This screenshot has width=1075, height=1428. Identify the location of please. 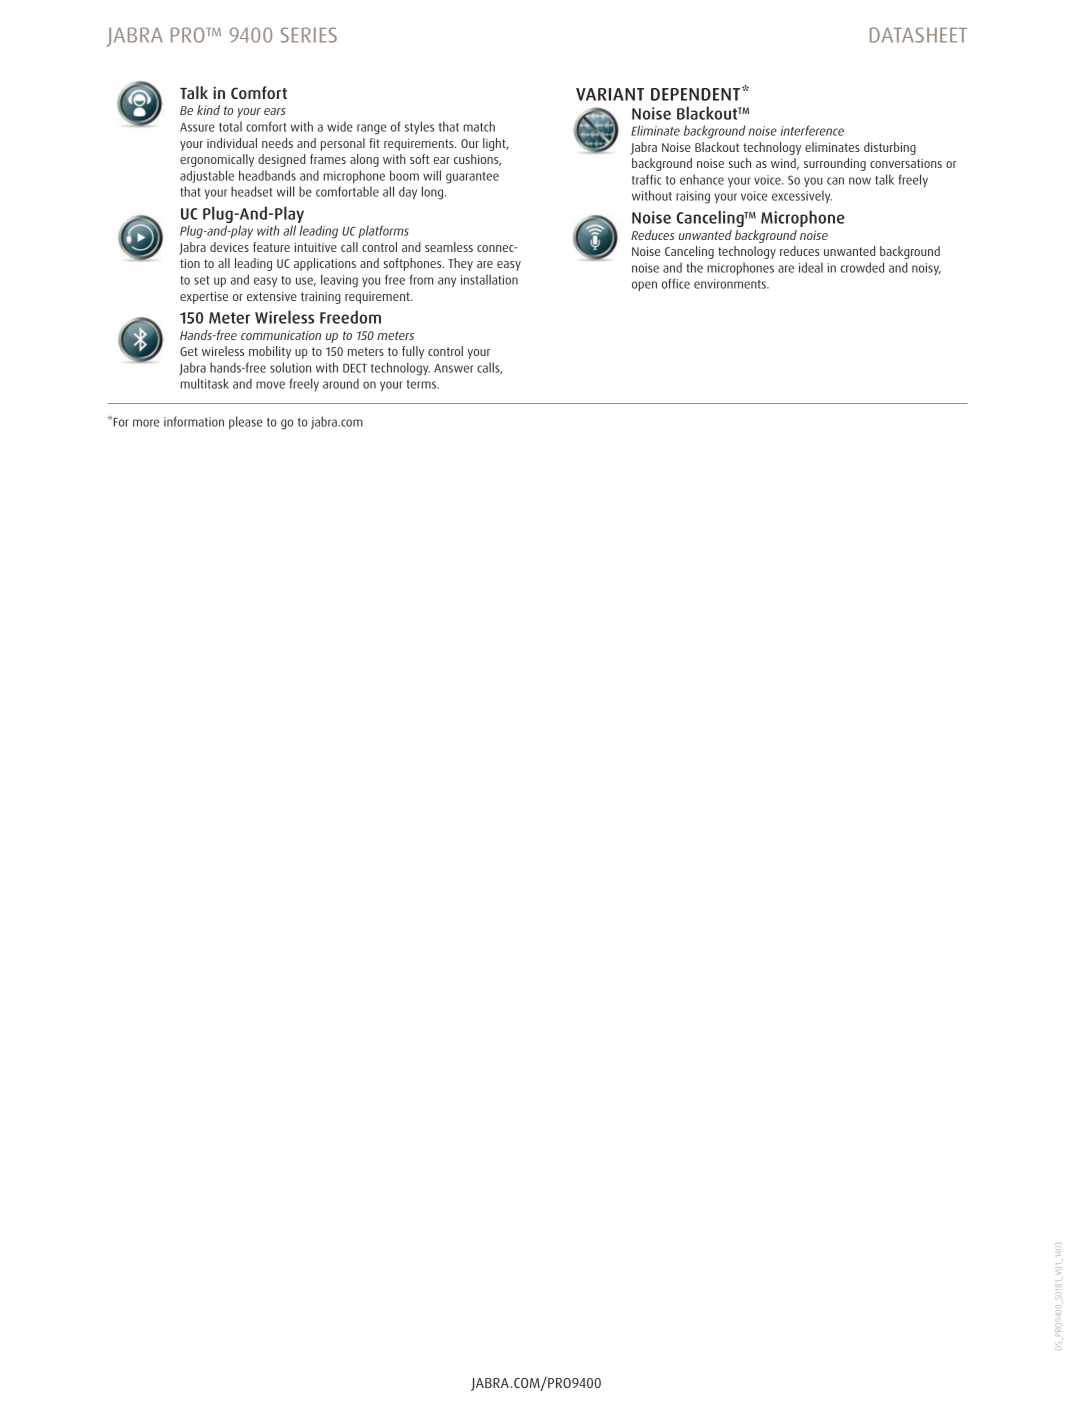
(245, 422).
